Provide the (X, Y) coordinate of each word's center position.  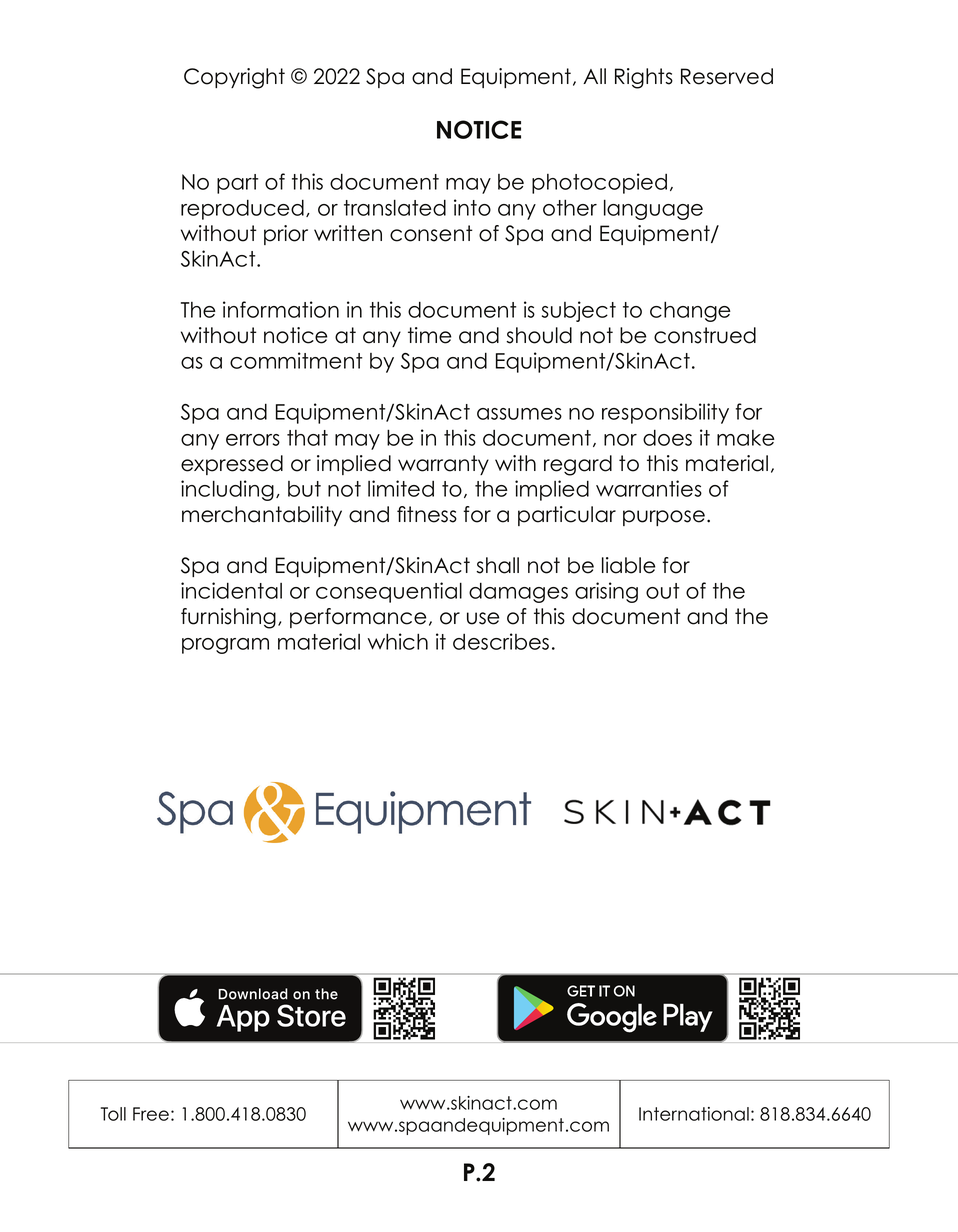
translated (395, 207)
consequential (389, 592)
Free (151, 1114)
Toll (113, 1114)
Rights (644, 78)
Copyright (234, 78)
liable (629, 565)
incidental (231, 590)
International (694, 1114)
